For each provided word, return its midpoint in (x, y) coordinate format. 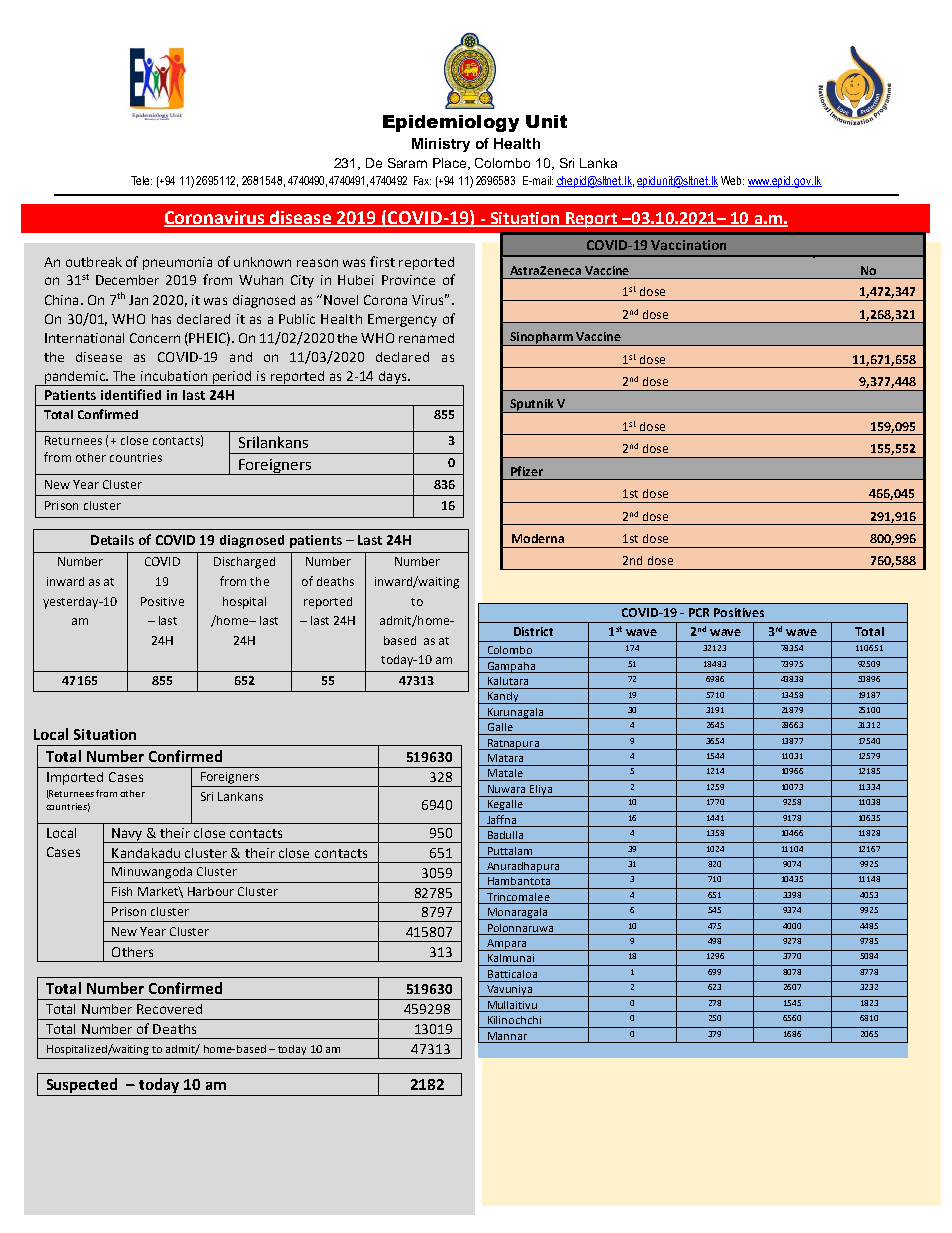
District (533, 631)
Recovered (169, 1009)
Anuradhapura (523, 868)
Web (732, 180)
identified (131, 394)
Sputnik (532, 406)
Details (112, 540)
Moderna (538, 538)
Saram (407, 163)
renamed (426, 338)
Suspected (82, 1085)
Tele (141, 180)
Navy (127, 835)
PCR (699, 612)
